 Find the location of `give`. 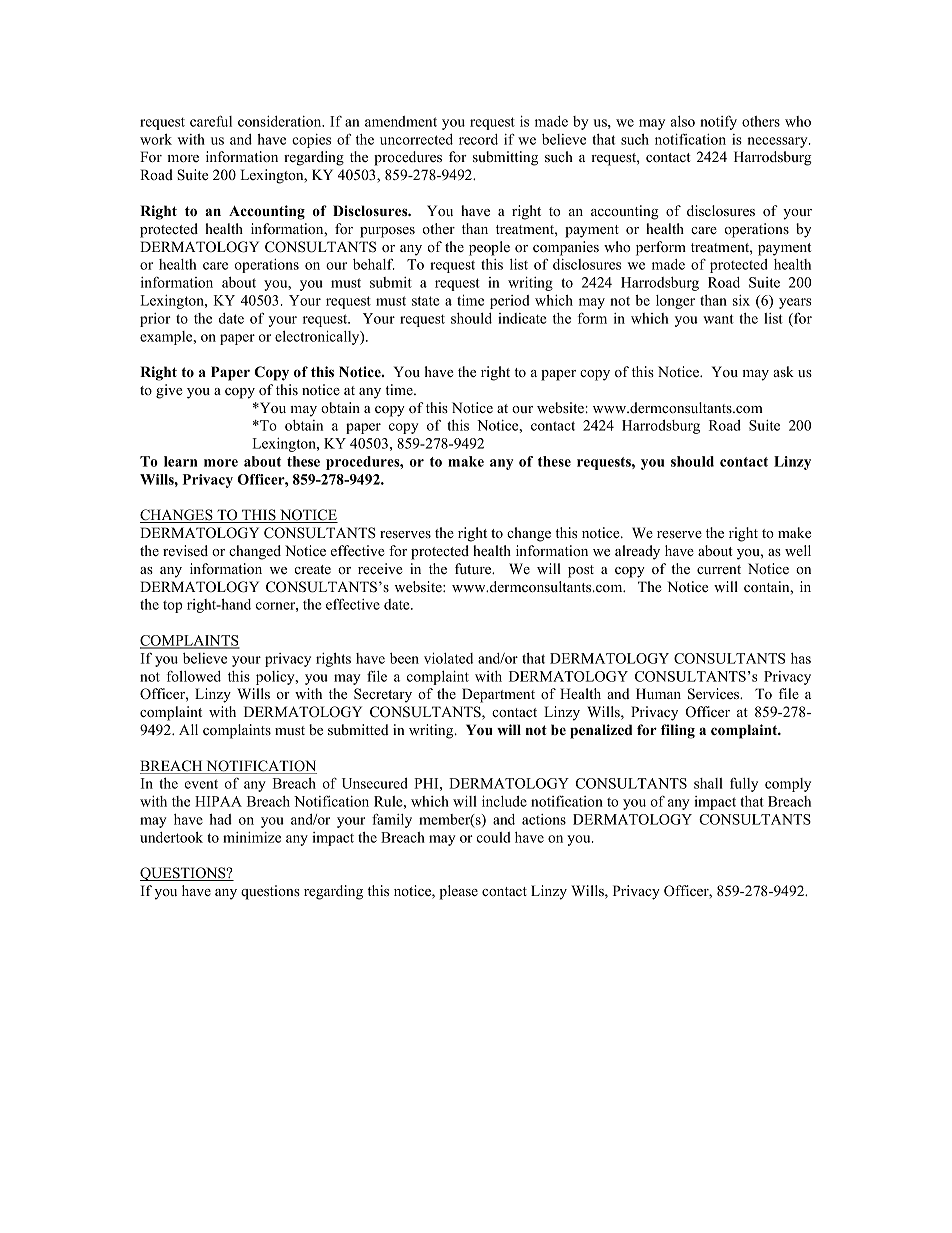

give is located at coordinates (169, 391).
